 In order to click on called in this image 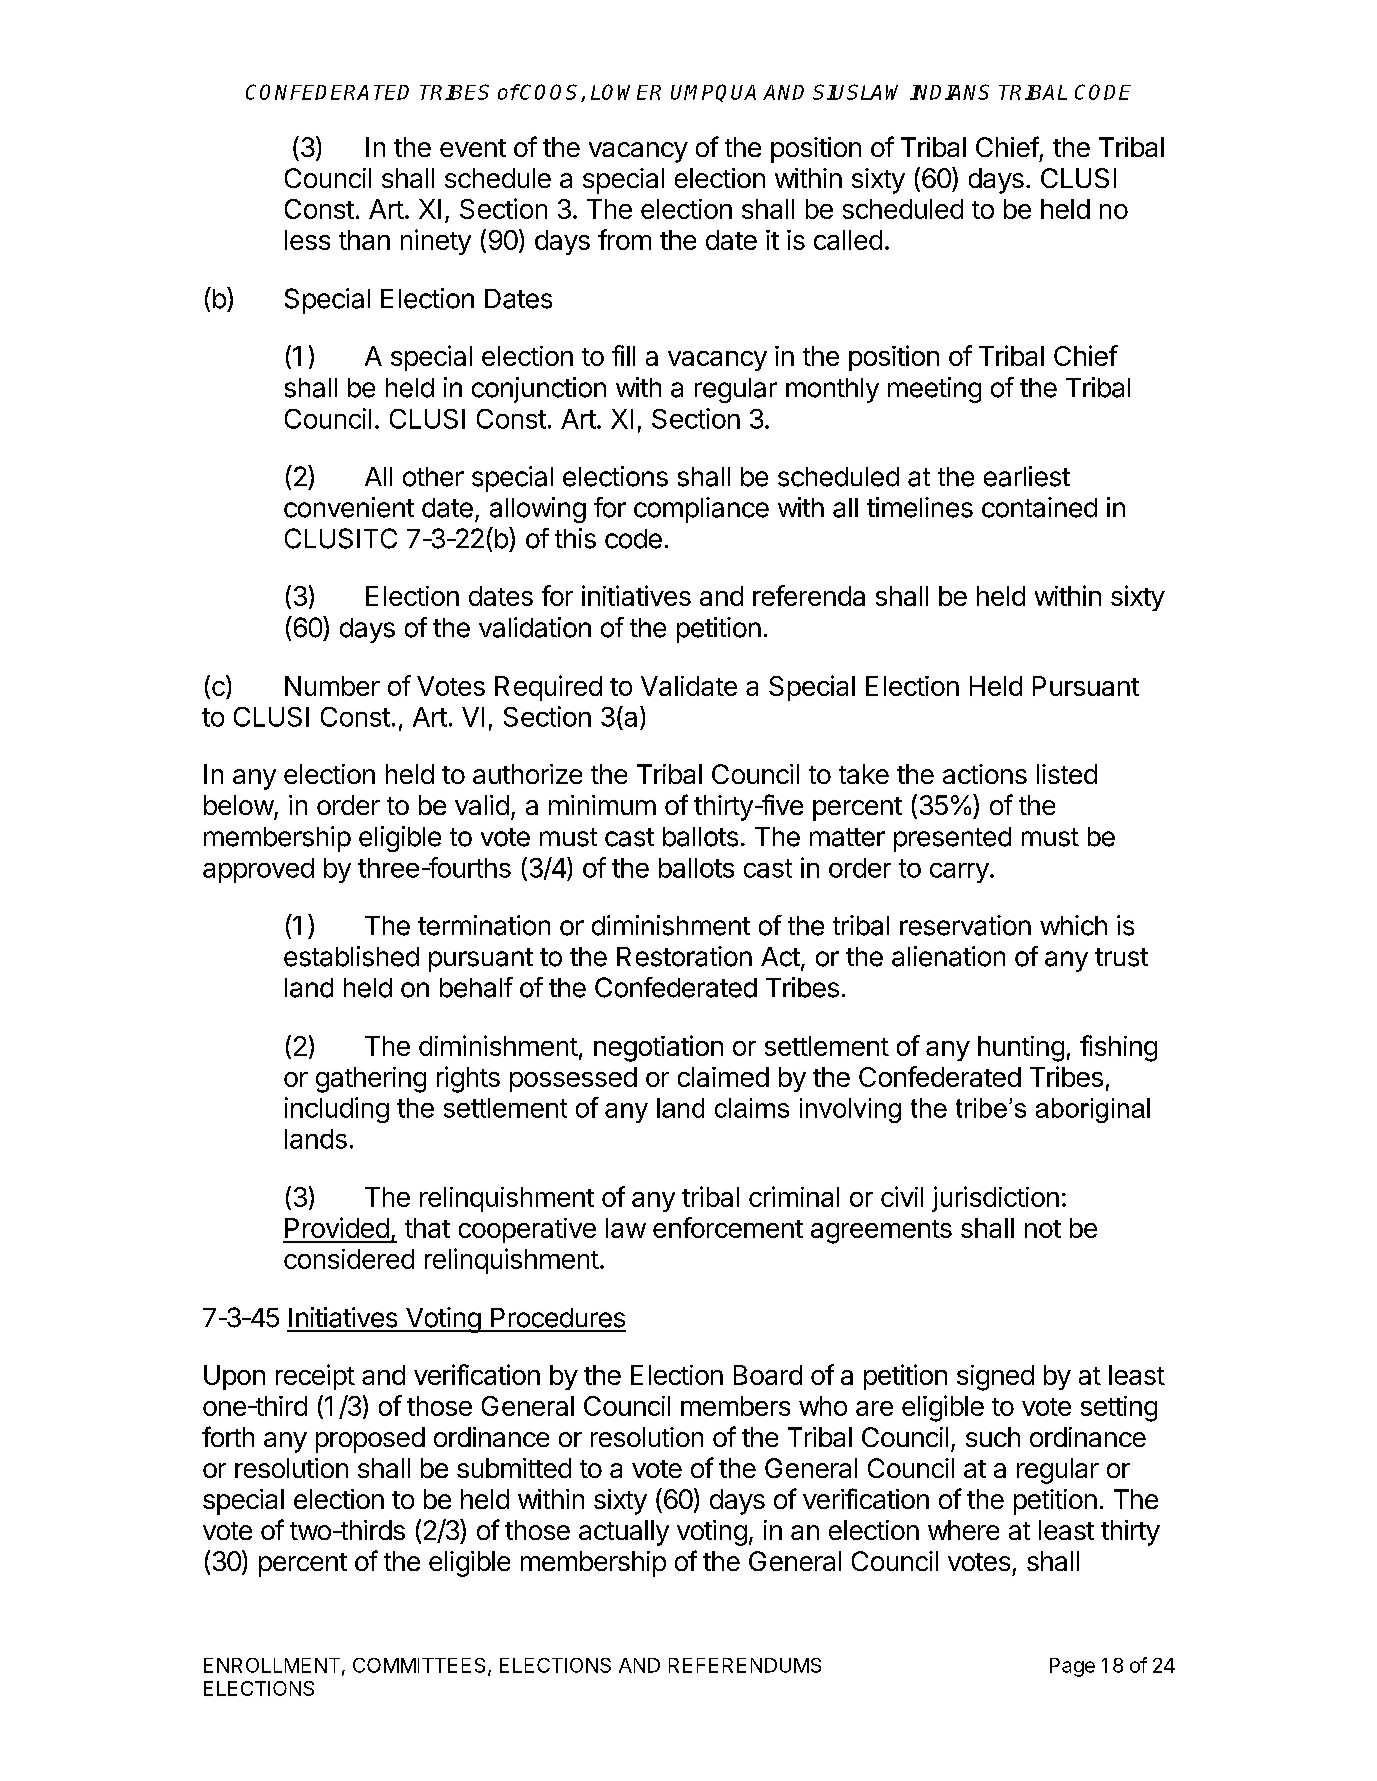, I will do `click(848, 240)`.
